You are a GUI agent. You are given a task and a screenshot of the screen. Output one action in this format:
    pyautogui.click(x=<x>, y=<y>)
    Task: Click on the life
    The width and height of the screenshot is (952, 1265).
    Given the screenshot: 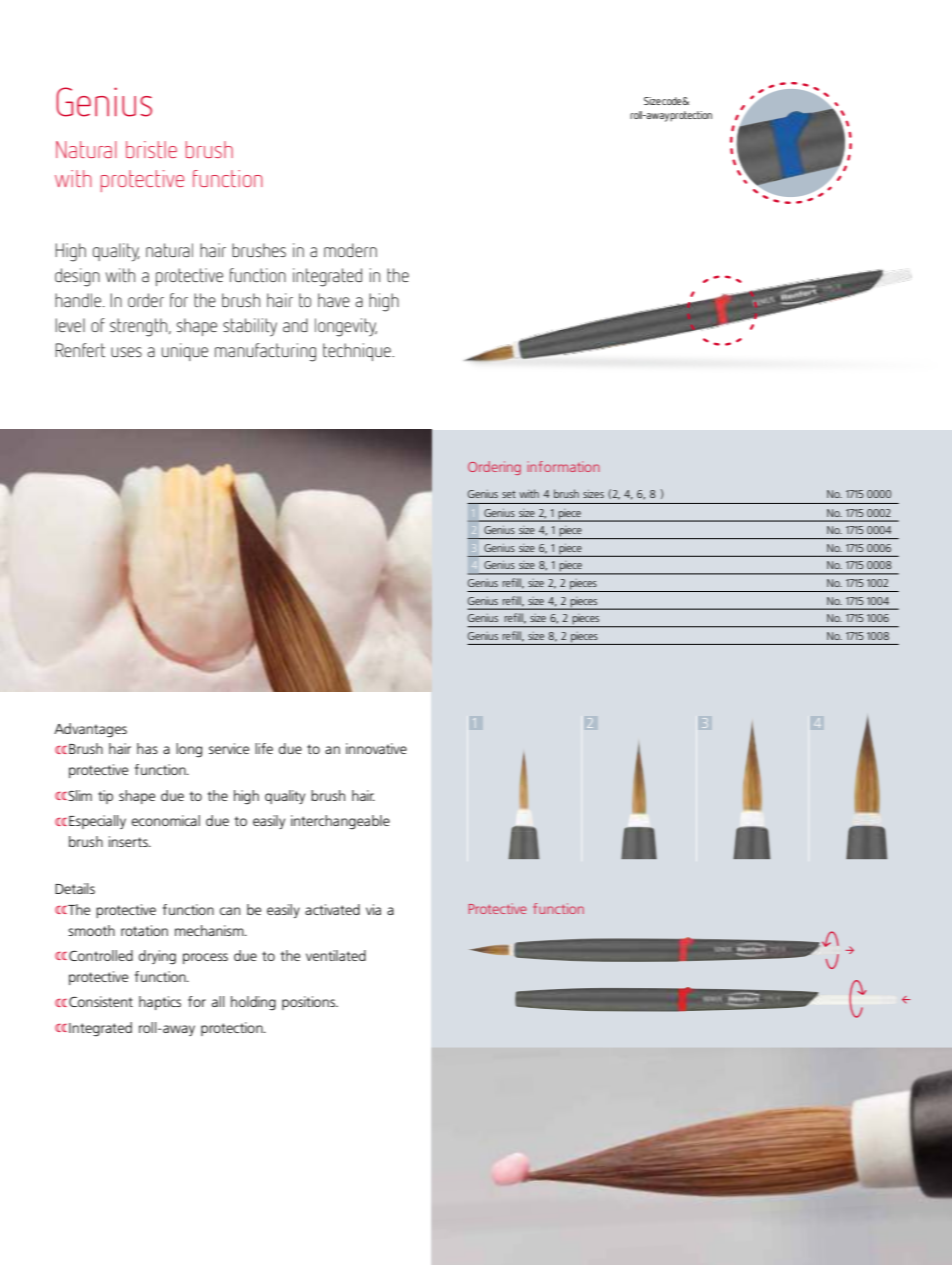 What is the action you would take?
    pyautogui.click(x=264, y=748)
